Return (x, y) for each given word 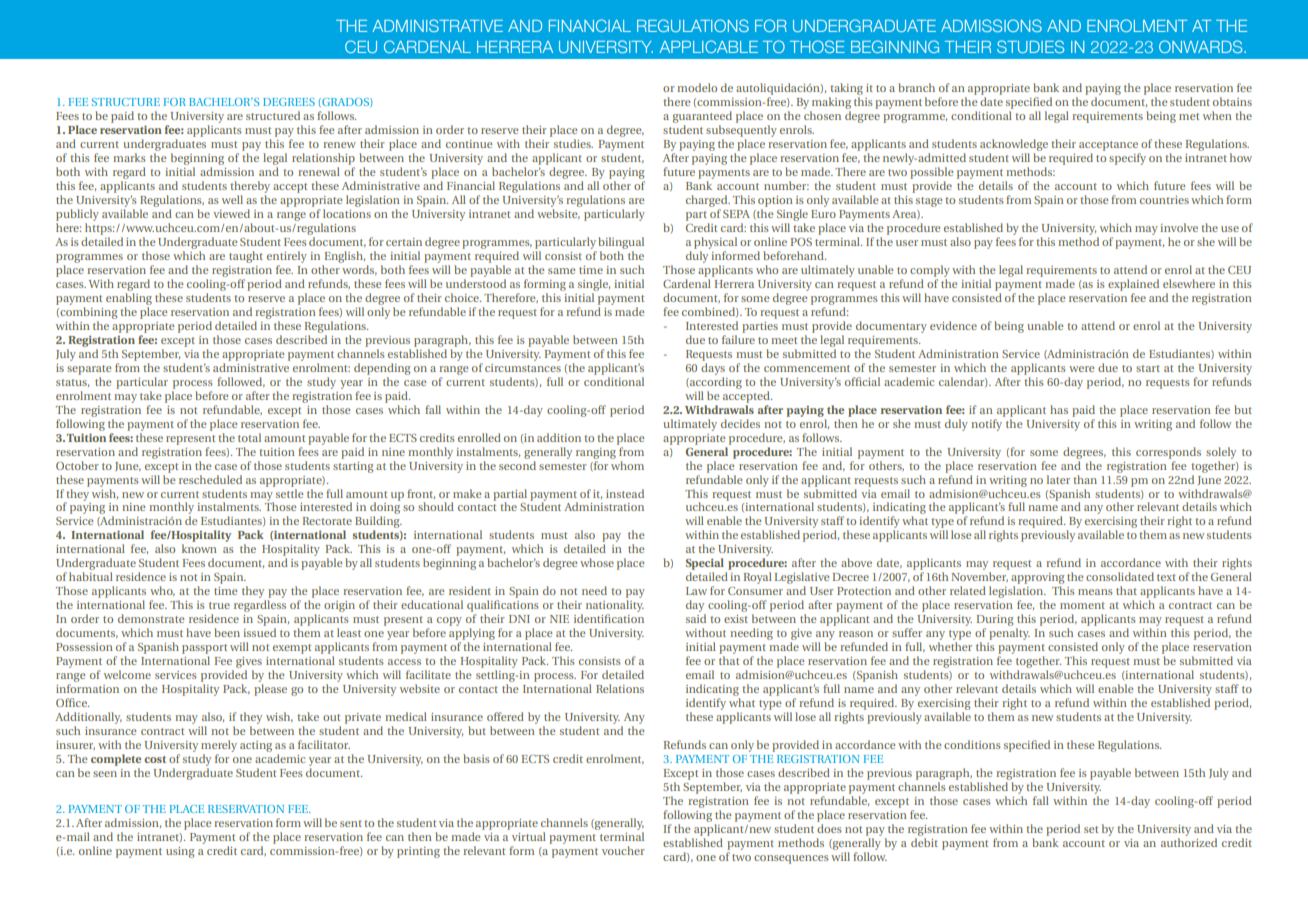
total (249, 437)
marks (129, 157)
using (180, 852)
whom (627, 464)
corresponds (1168, 453)
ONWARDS (1202, 46)
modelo (697, 87)
